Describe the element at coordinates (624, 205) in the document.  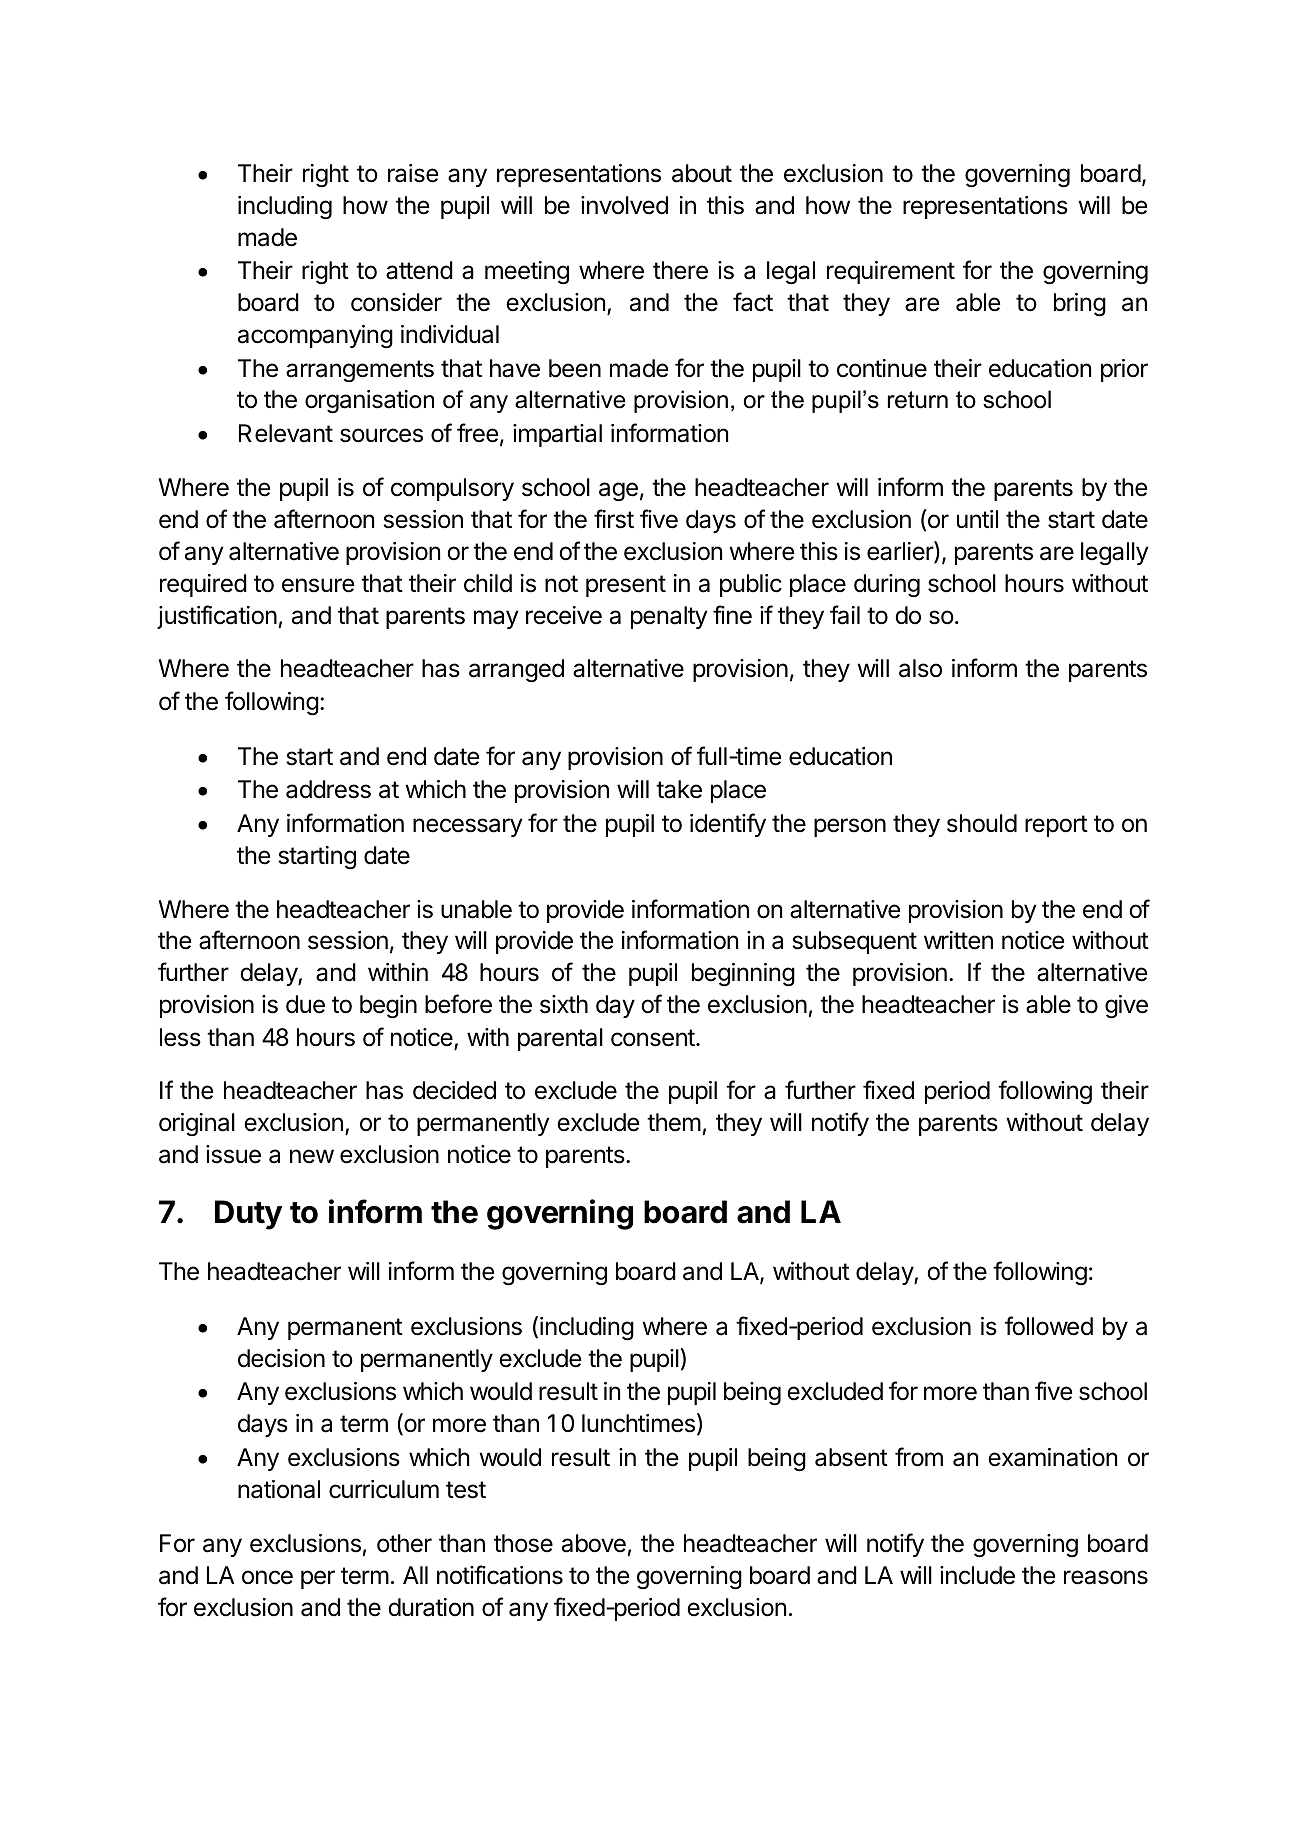
I see `involved` at that location.
